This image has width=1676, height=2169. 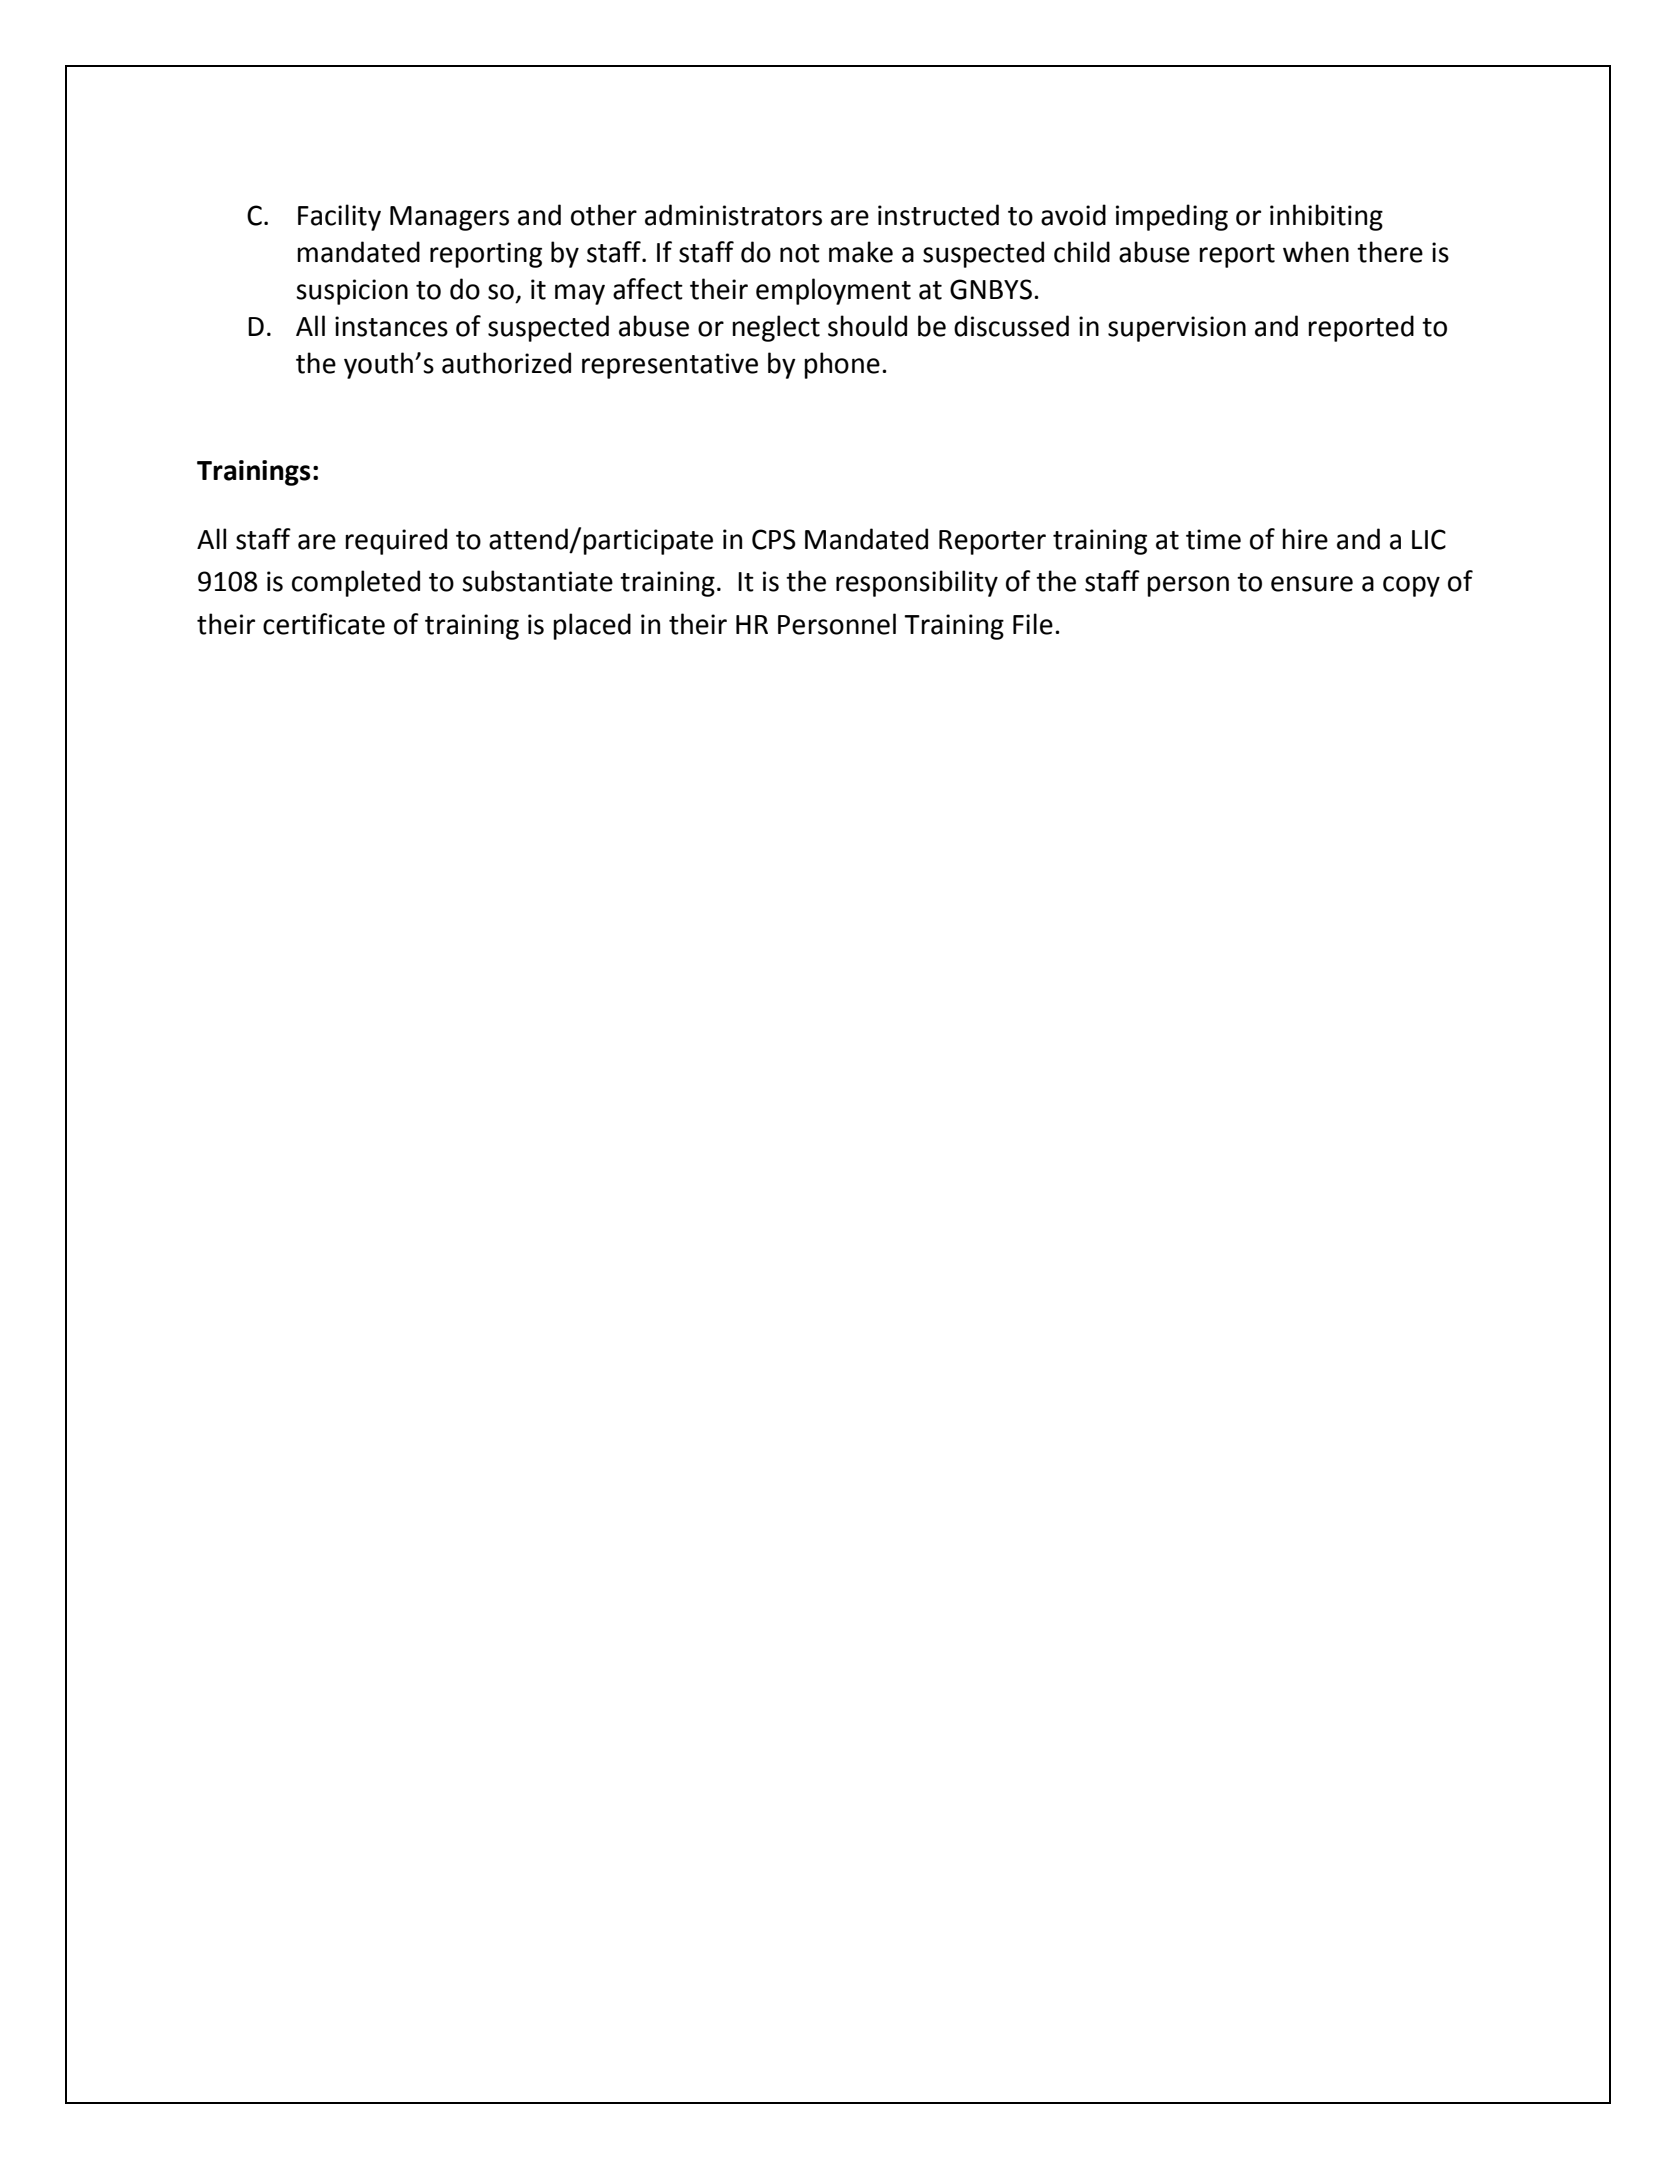 I want to click on should, so click(x=867, y=326).
